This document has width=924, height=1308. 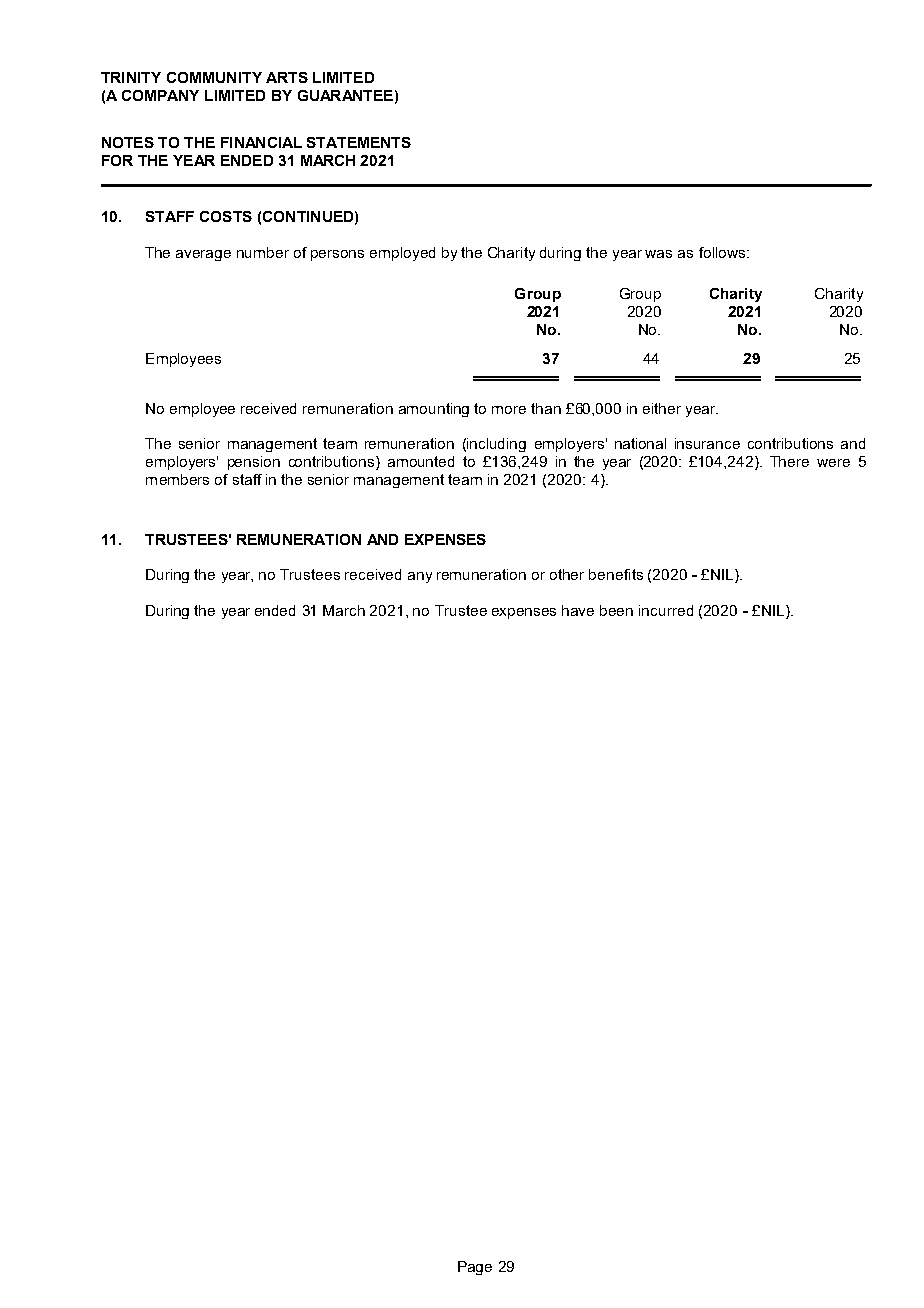 What do you see at coordinates (616, 610) in the document?
I see `been` at bounding box center [616, 610].
